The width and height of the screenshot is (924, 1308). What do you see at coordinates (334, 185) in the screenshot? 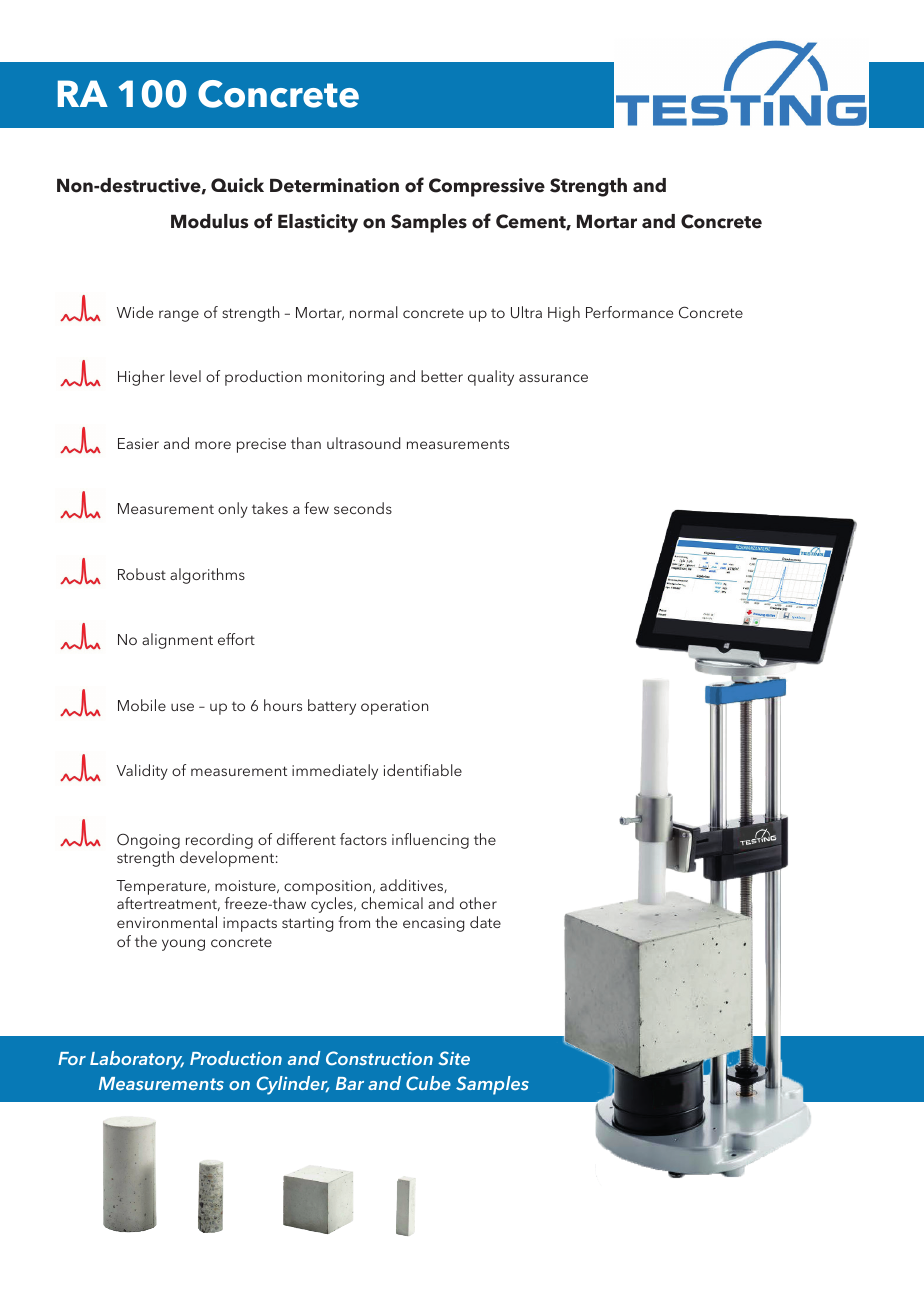
I see `Determination` at bounding box center [334, 185].
